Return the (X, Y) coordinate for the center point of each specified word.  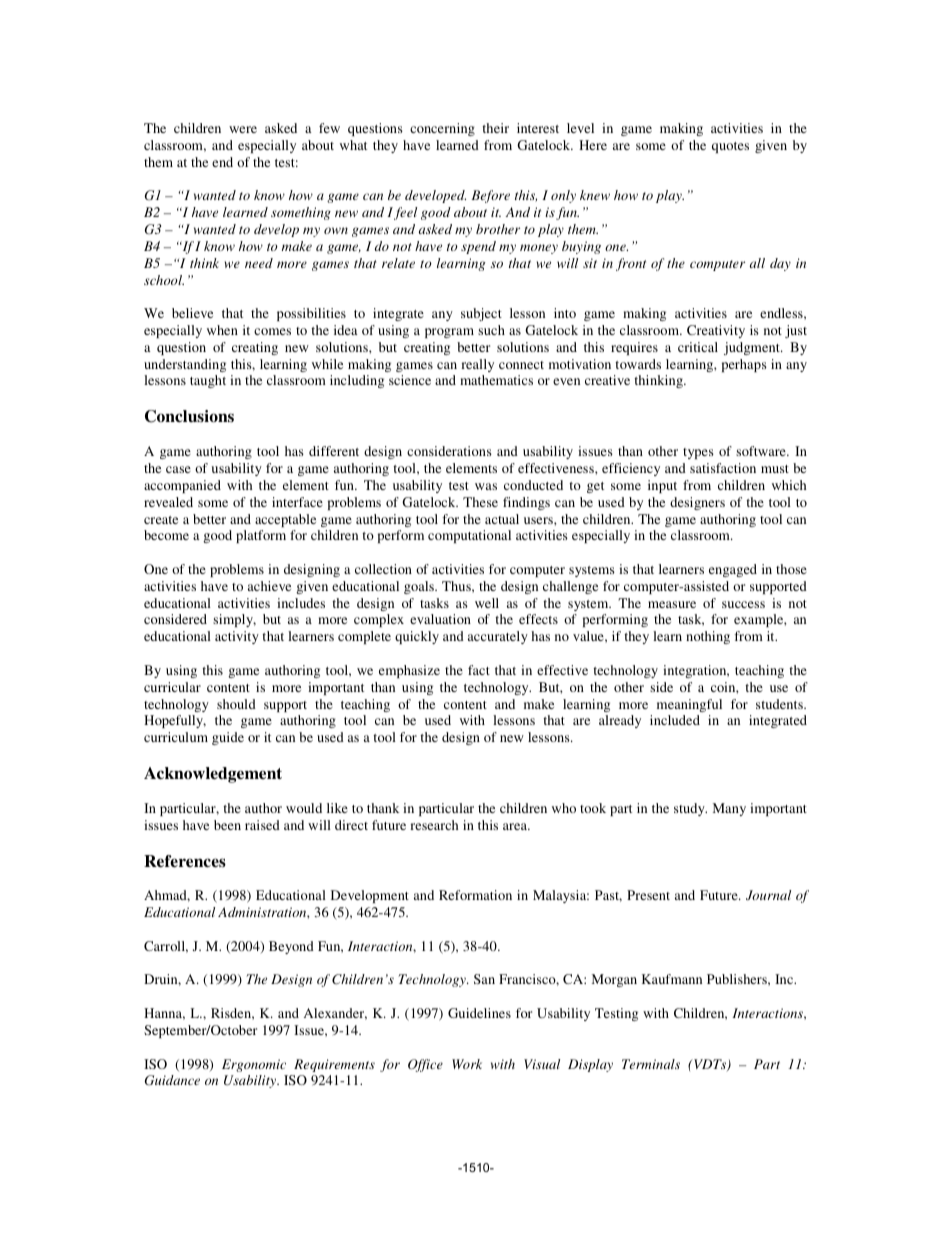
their (495, 128)
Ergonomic (254, 1065)
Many (729, 809)
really (477, 365)
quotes (730, 147)
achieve (269, 586)
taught (208, 381)
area (516, 826)
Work (467, 1064)
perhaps (744, 365)
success (743, 604)
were (243, 129)
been (227, 825)
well (487, 603)
